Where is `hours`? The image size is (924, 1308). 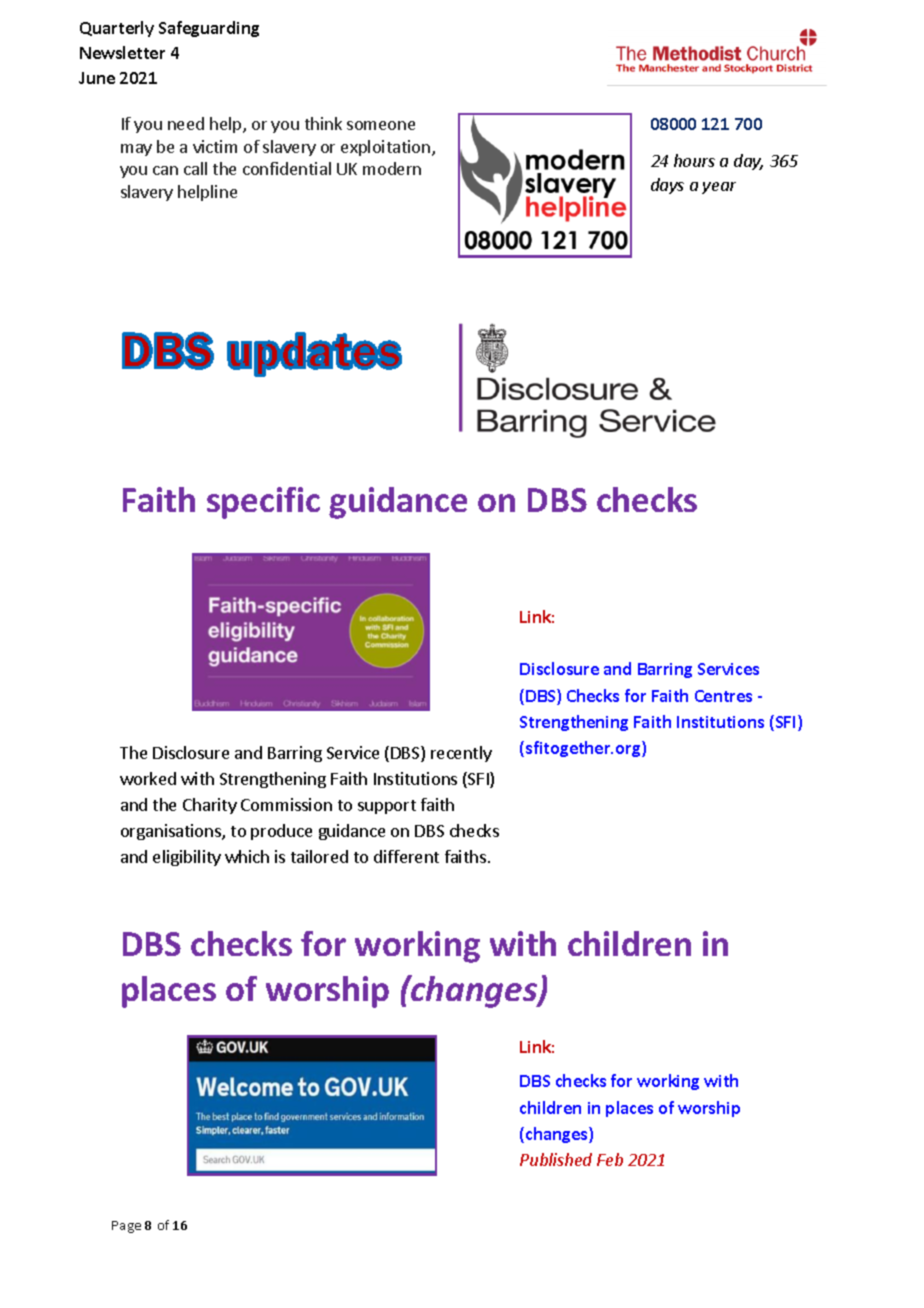
hours is located at coordinates (694, 160).
